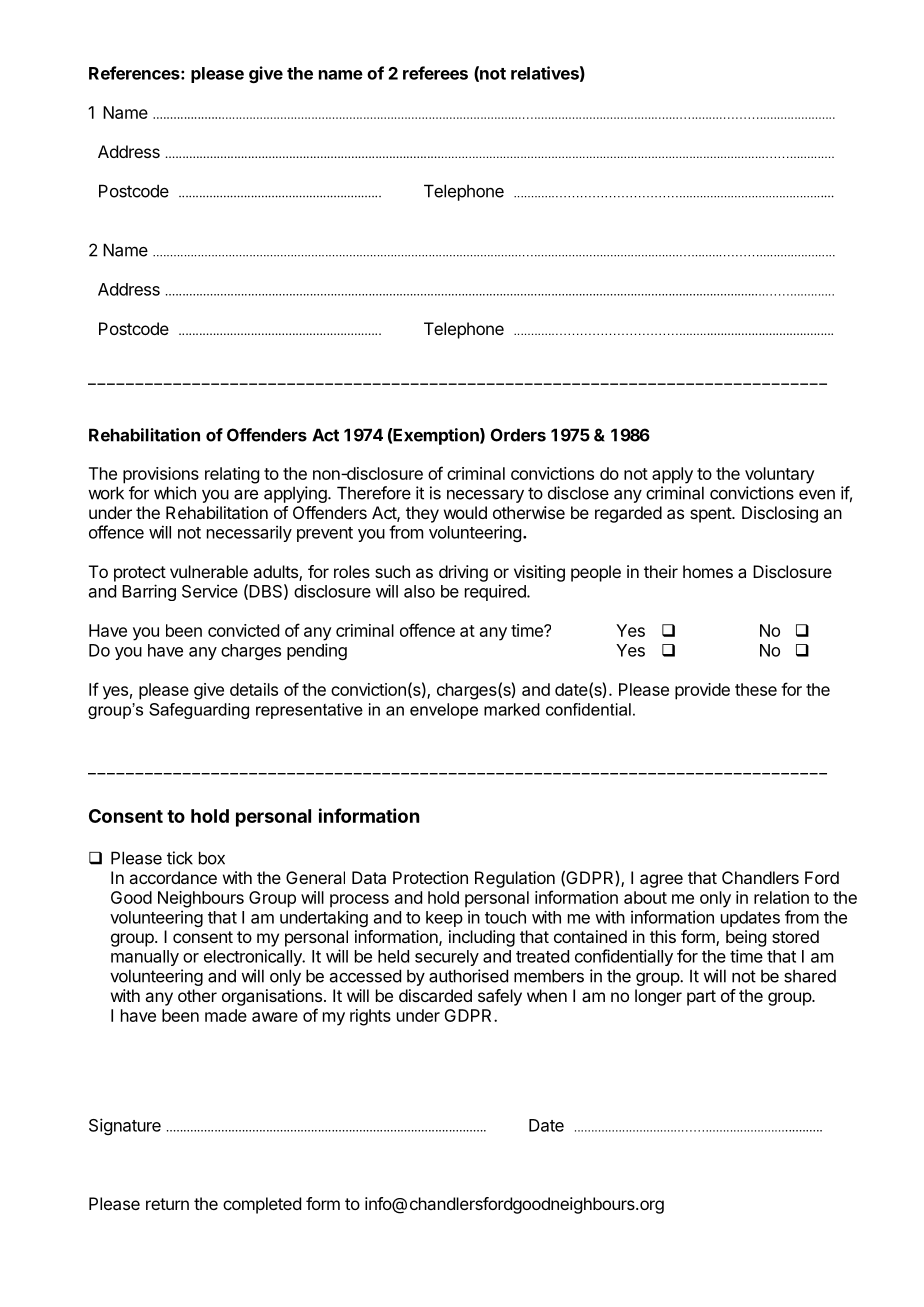  Describe the element at coordinates (711, 515) in the document. I see `spent` at that location.
